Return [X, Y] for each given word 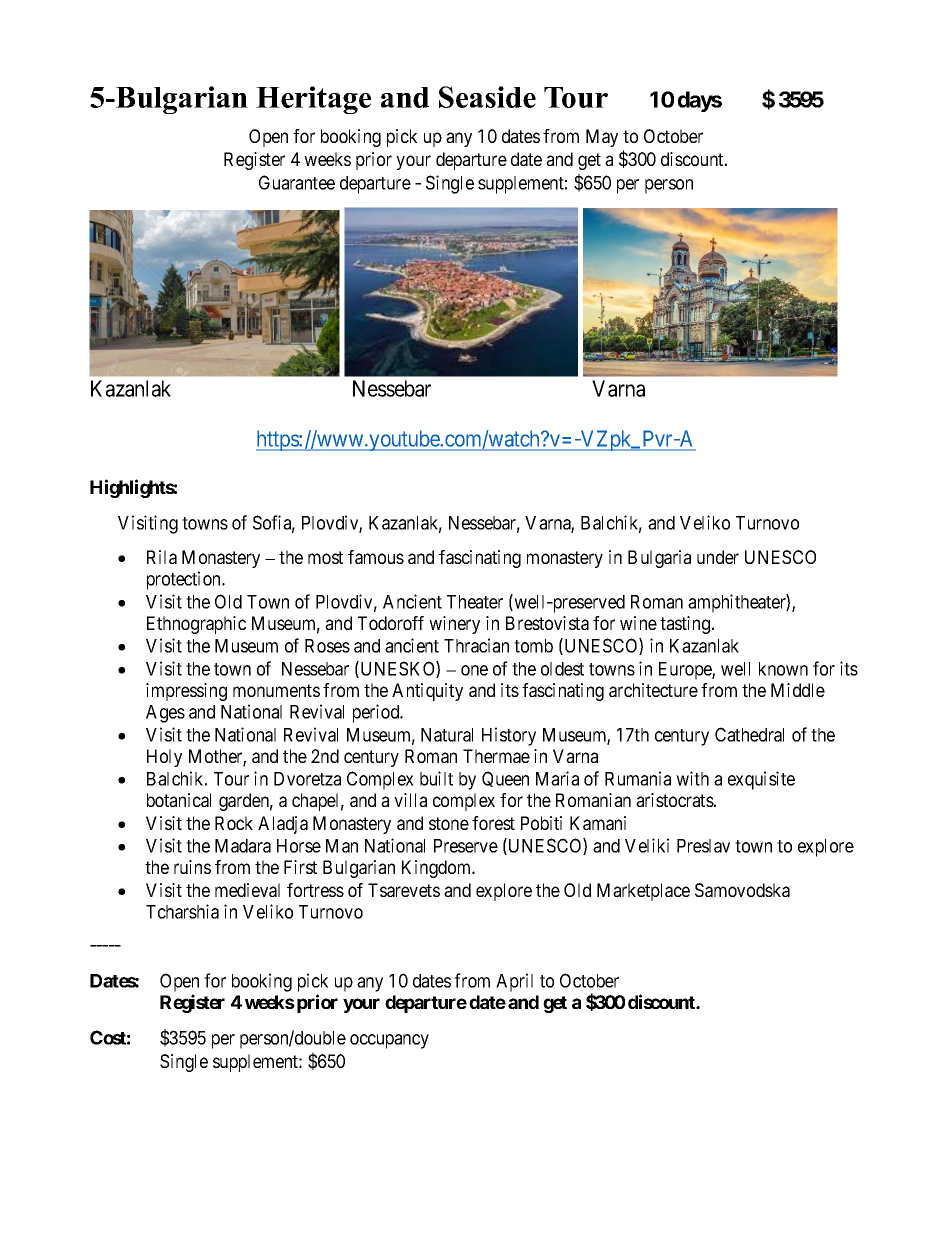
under [718, 557]
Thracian [476, 645]
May [602, 138]
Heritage [313, 100]
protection [185, 580]
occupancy [389, 1041]
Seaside [487, 97]
